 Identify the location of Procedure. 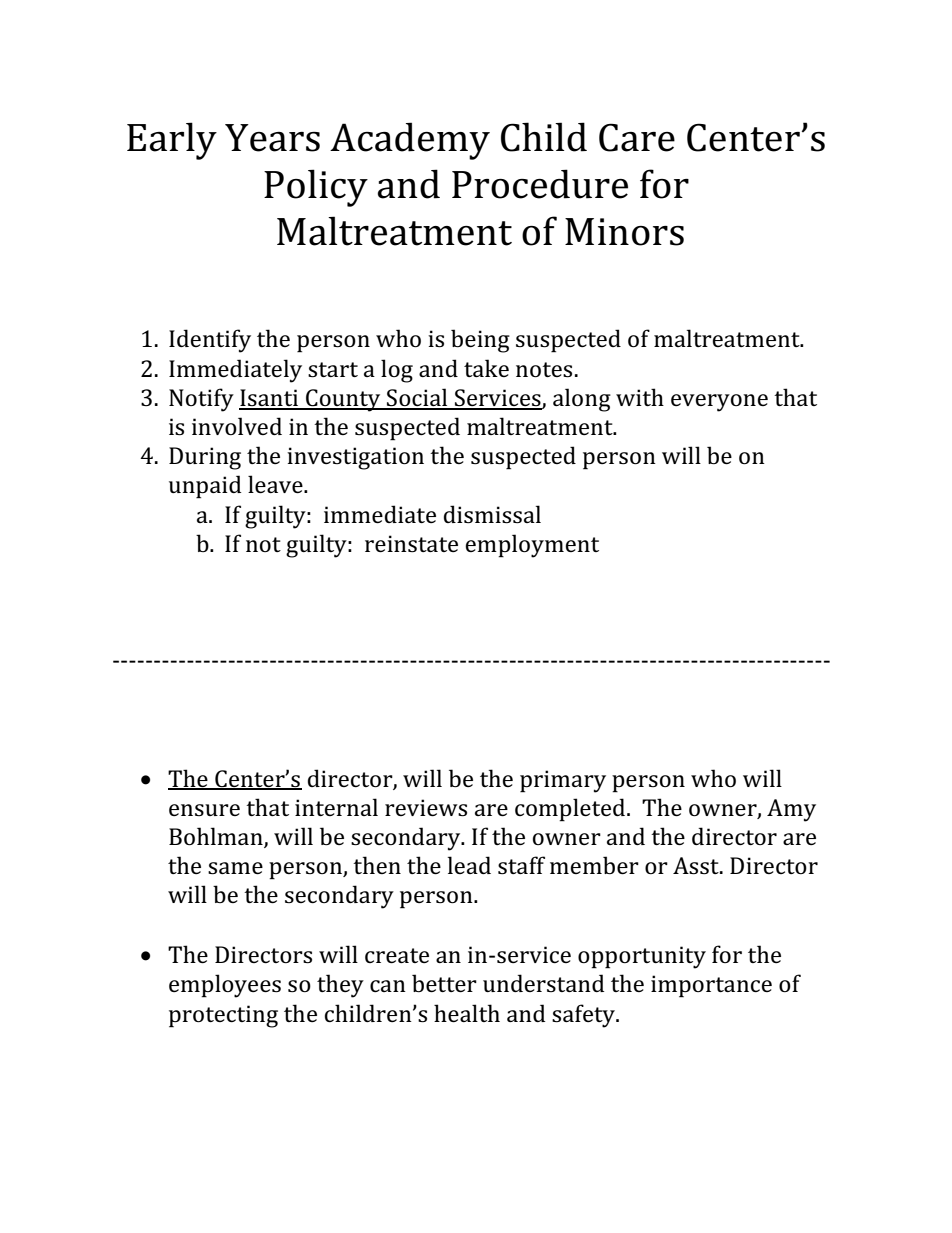
(540, 184).
